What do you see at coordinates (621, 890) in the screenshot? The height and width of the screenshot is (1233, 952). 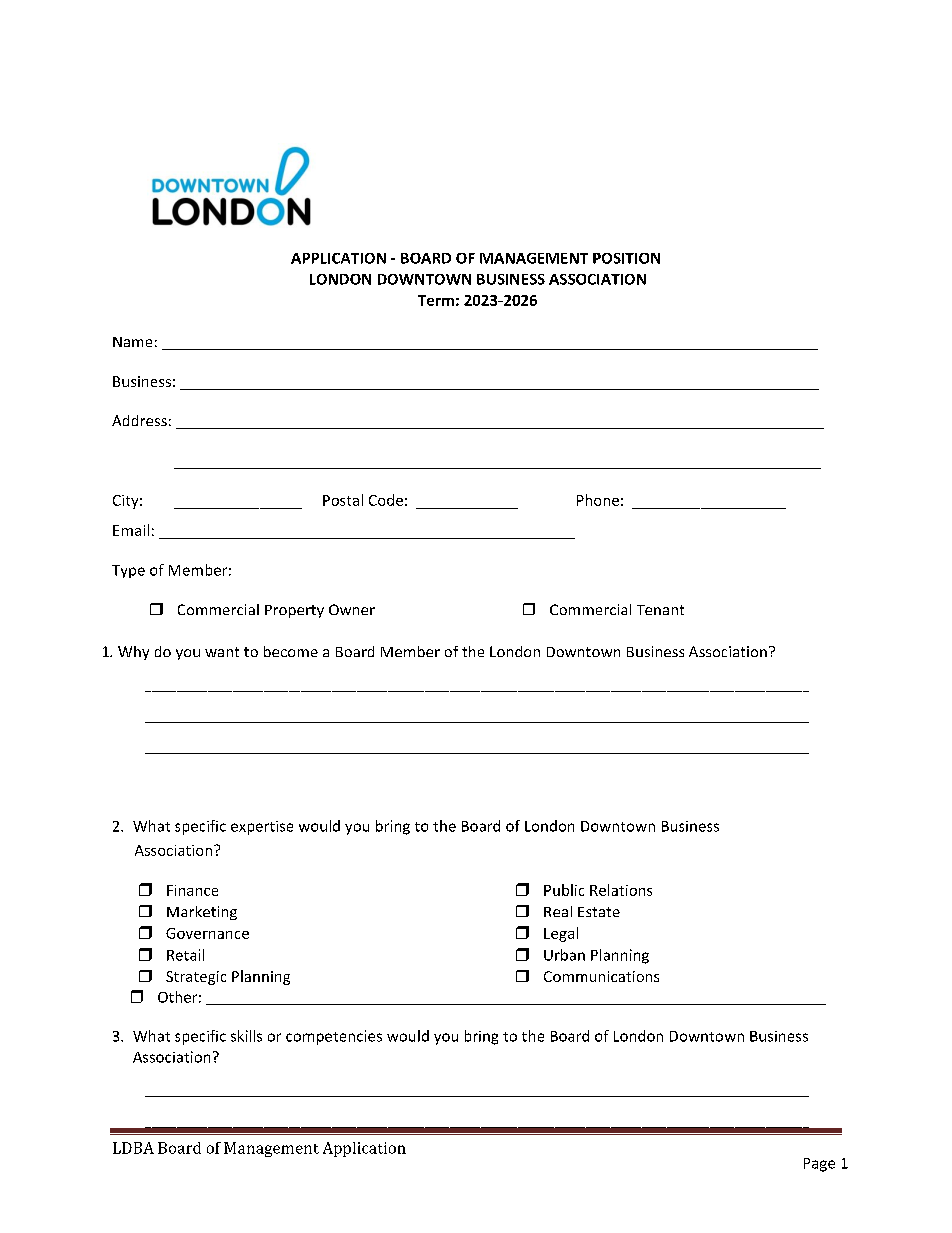 I see `Relations` at bounding box center [621, 890].
